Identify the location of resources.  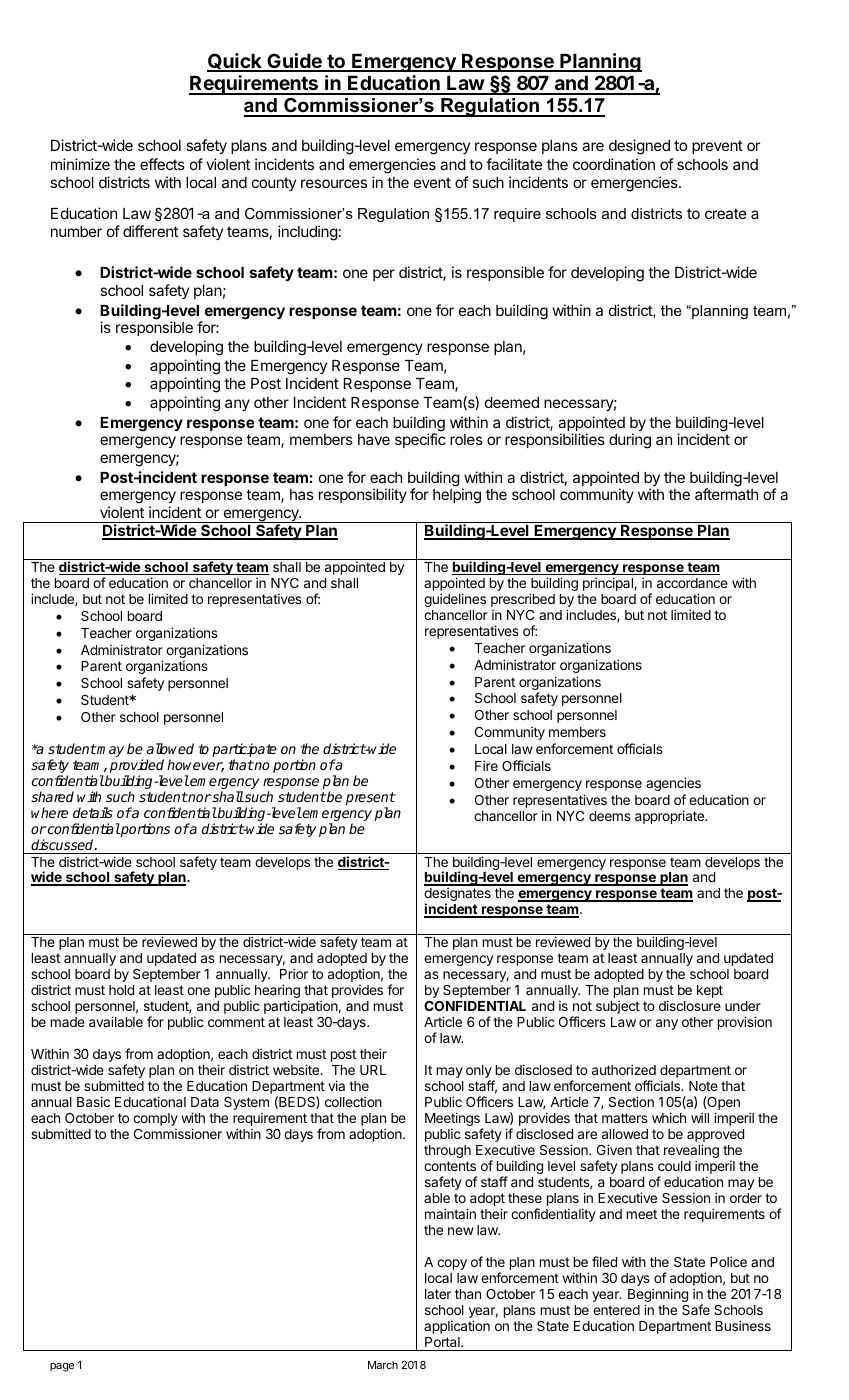
(334, 183).
